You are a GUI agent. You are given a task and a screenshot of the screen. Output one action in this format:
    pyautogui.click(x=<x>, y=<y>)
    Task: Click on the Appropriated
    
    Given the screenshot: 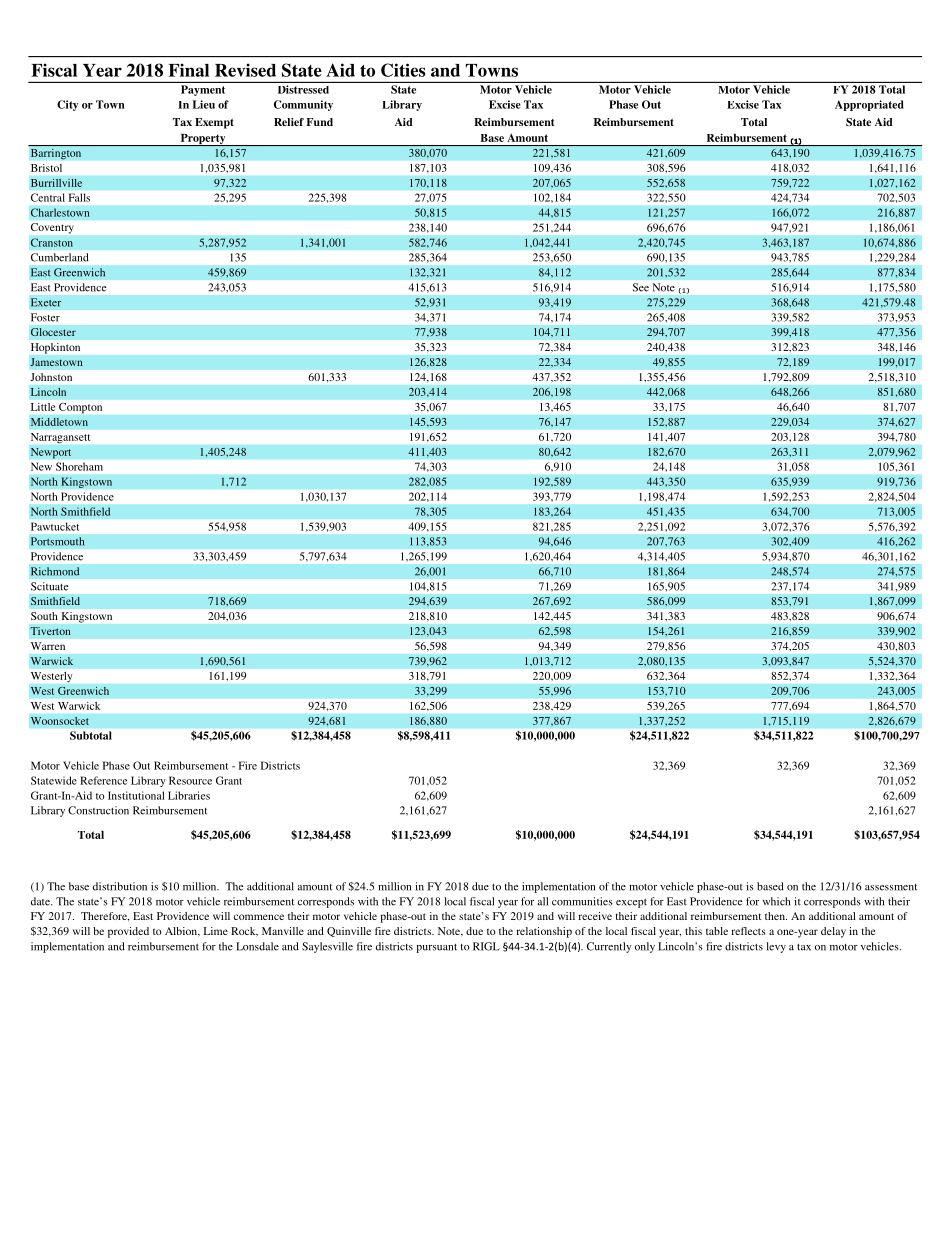 What is the action you would take?
    pyautogui.click(x=869, y=105)
